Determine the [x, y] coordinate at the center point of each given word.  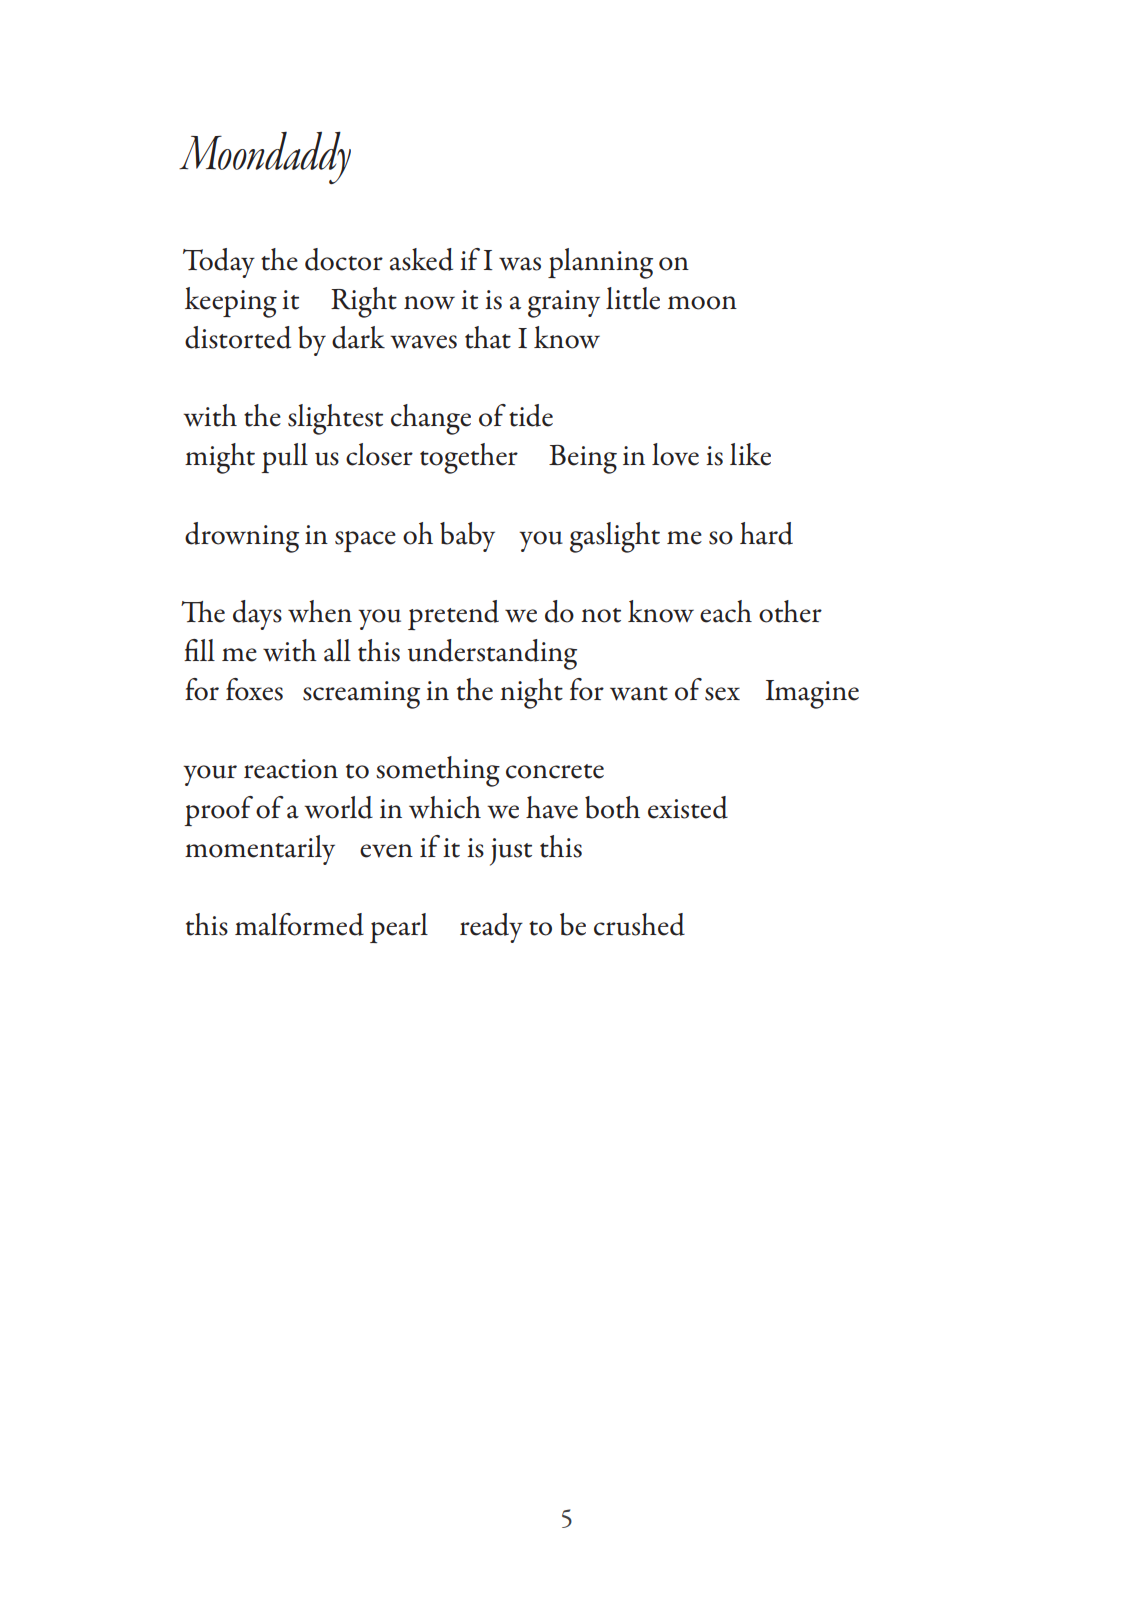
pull [284, 458]
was [520, 264]
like [750, 454]
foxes [254, 689]
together [469, 458]
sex [722, 694]
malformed [299, 924]
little [633, 298]
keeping [231, 302]
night [531, 693]
